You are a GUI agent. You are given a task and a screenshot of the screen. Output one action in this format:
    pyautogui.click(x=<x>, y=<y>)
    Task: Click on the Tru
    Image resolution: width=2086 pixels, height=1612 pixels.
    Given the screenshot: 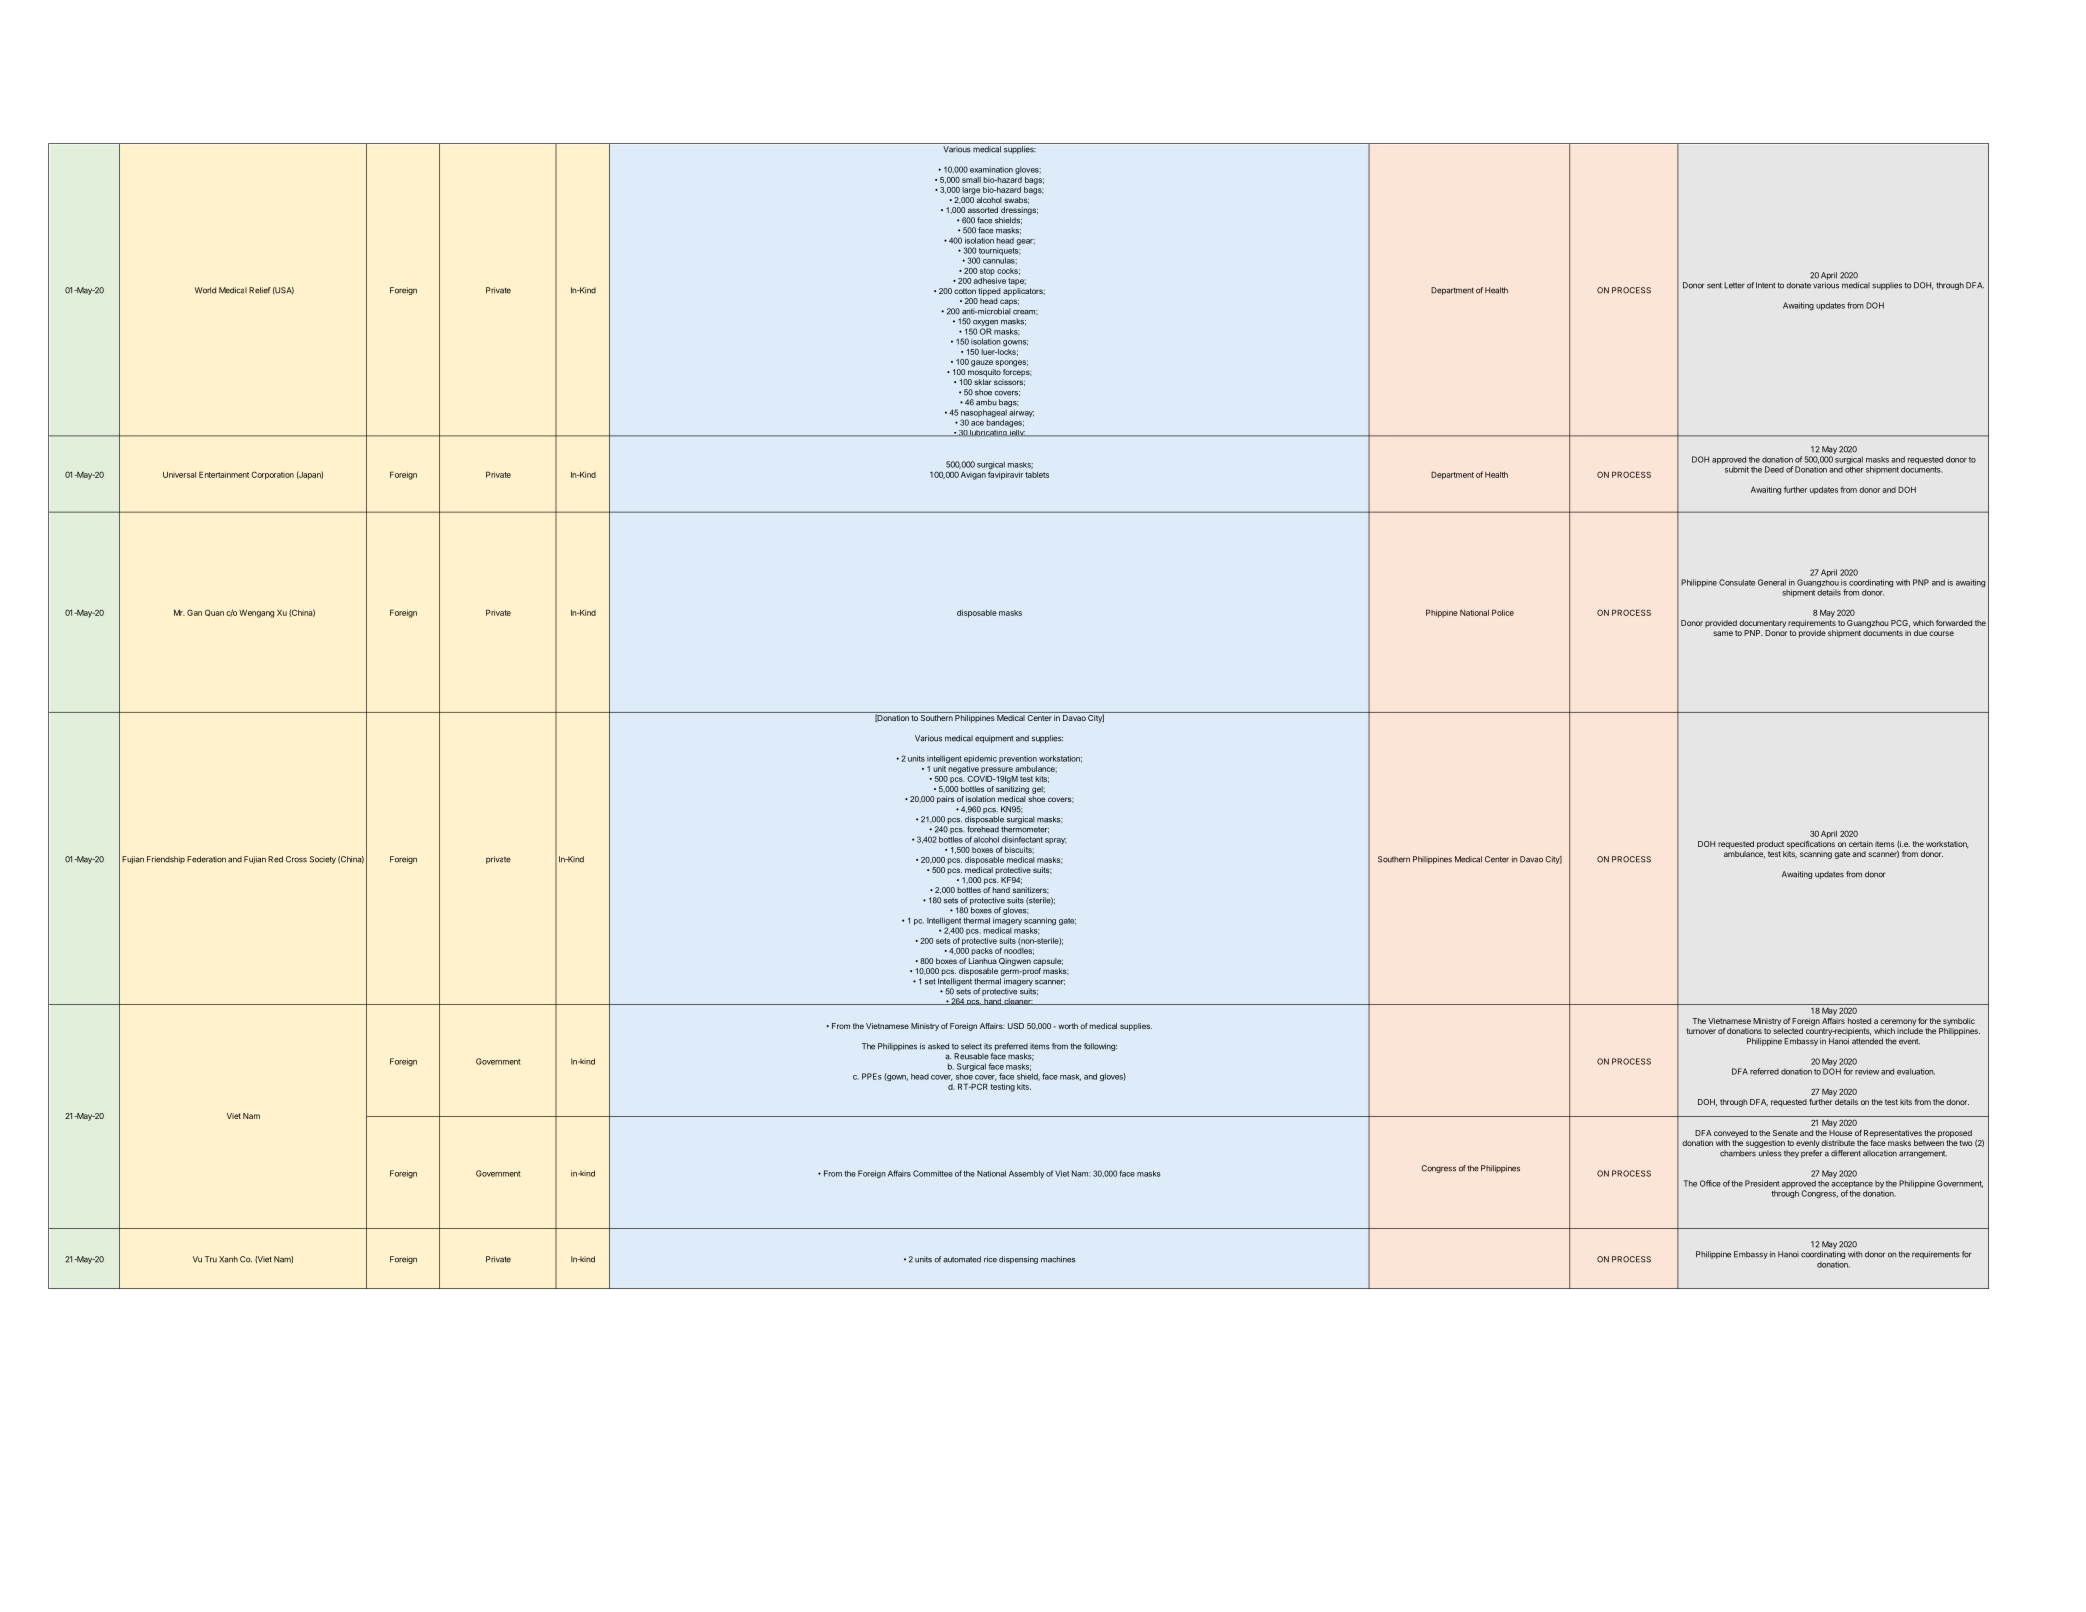 What is the action you would take?
    pyautogui.click(x=211, y=1259)
